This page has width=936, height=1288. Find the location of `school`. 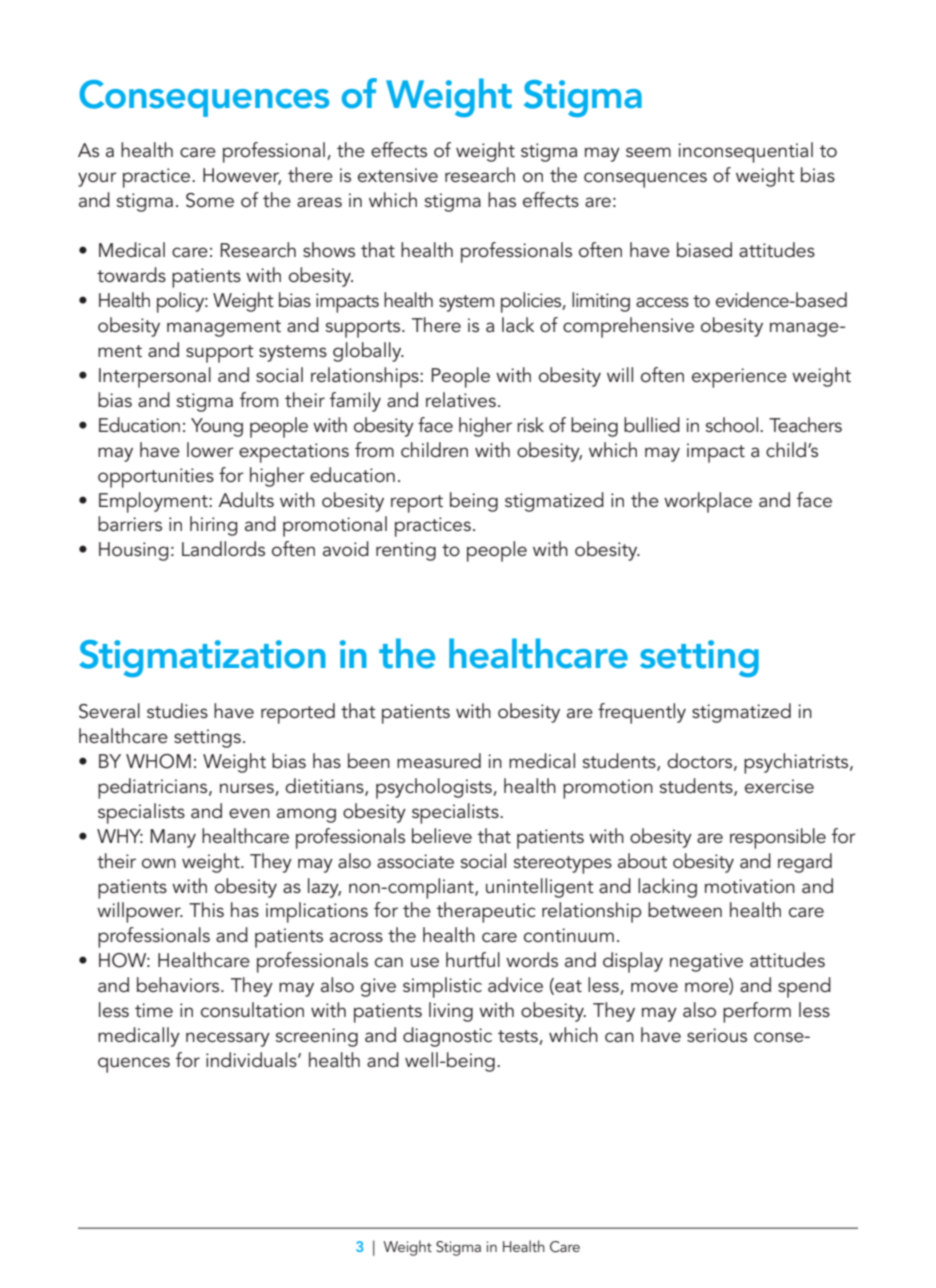

school is located at coordinates (731, 425).
